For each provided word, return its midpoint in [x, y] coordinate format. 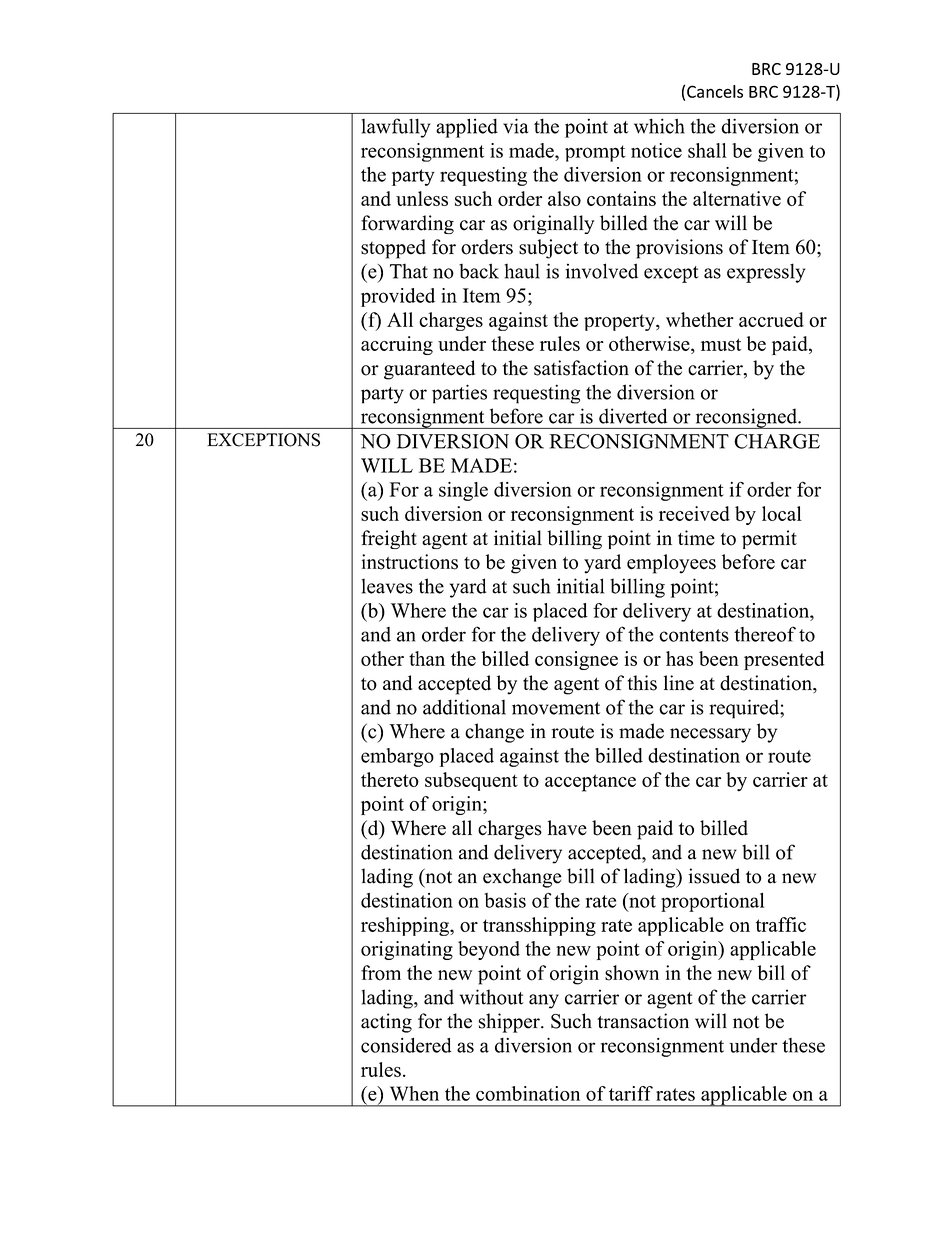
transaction [643, 1021]
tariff [631, 1093]
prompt [595, 153]
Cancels [715, 91]
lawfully [396, 128]
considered [406, 1045]
